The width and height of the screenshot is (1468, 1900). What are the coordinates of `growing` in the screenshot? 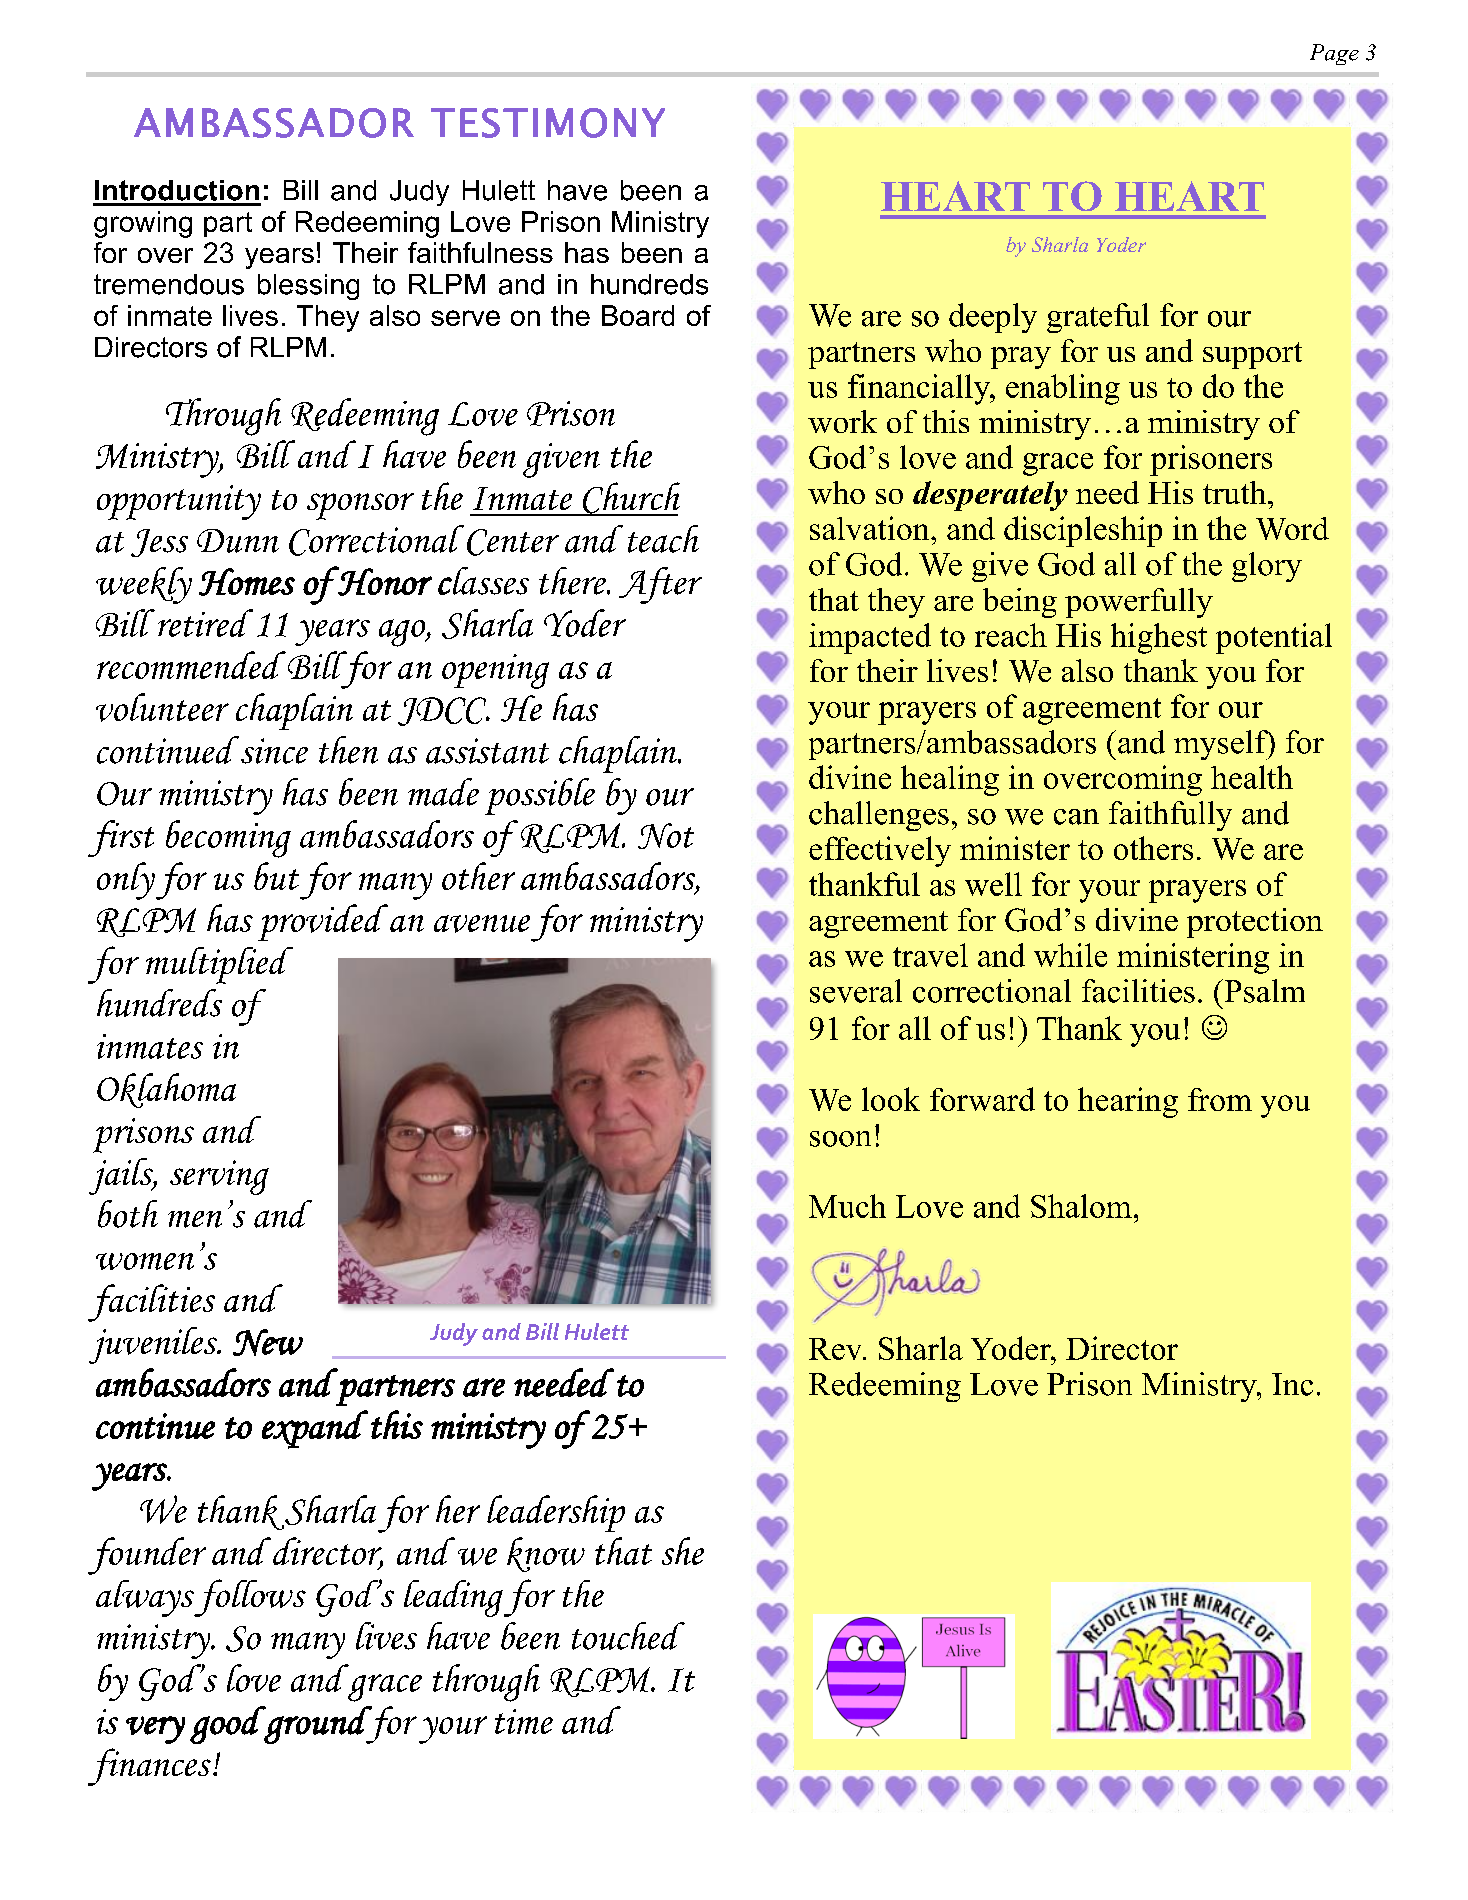 It's located at (143, 224).
